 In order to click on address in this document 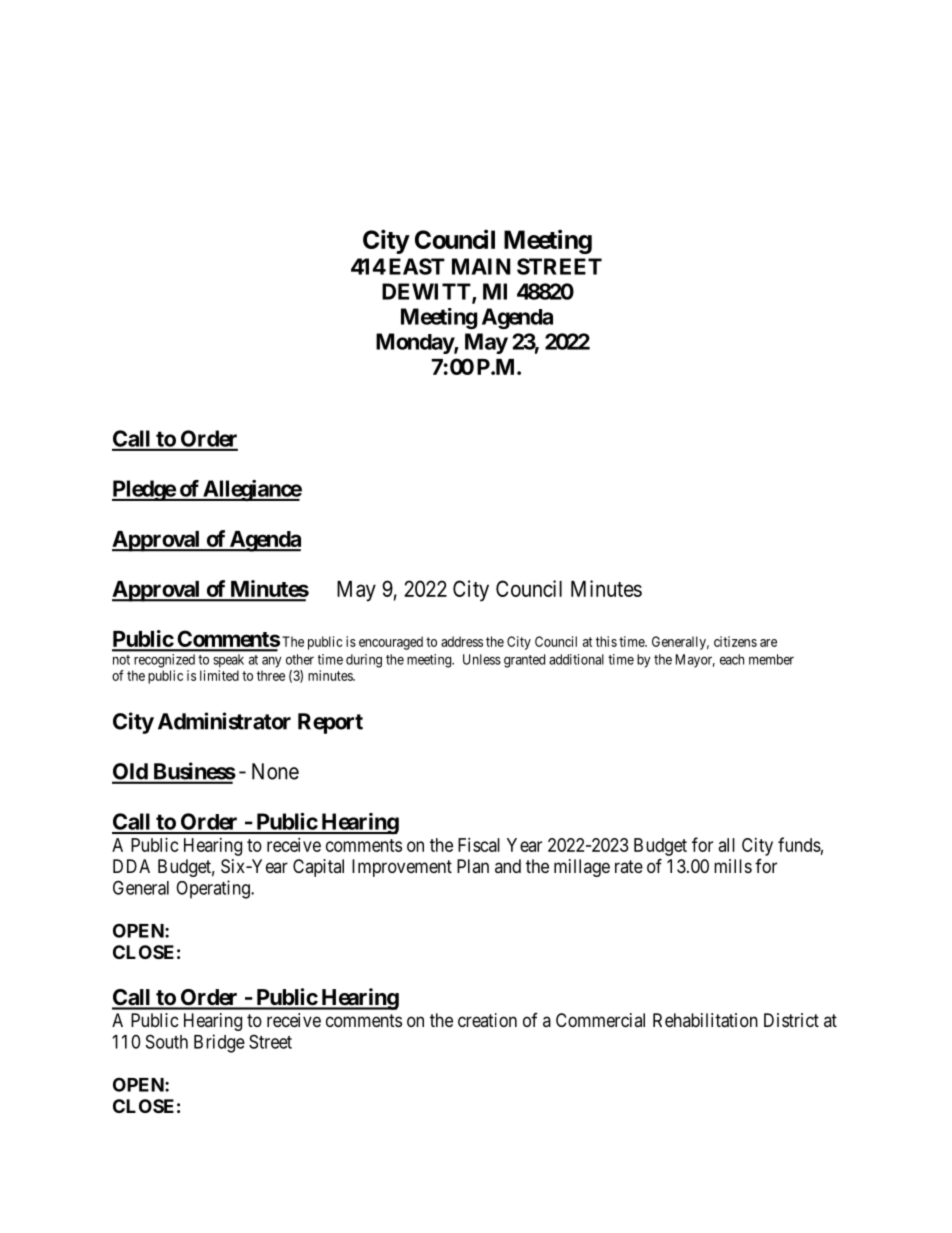, I will do `click(462, 641)`.
